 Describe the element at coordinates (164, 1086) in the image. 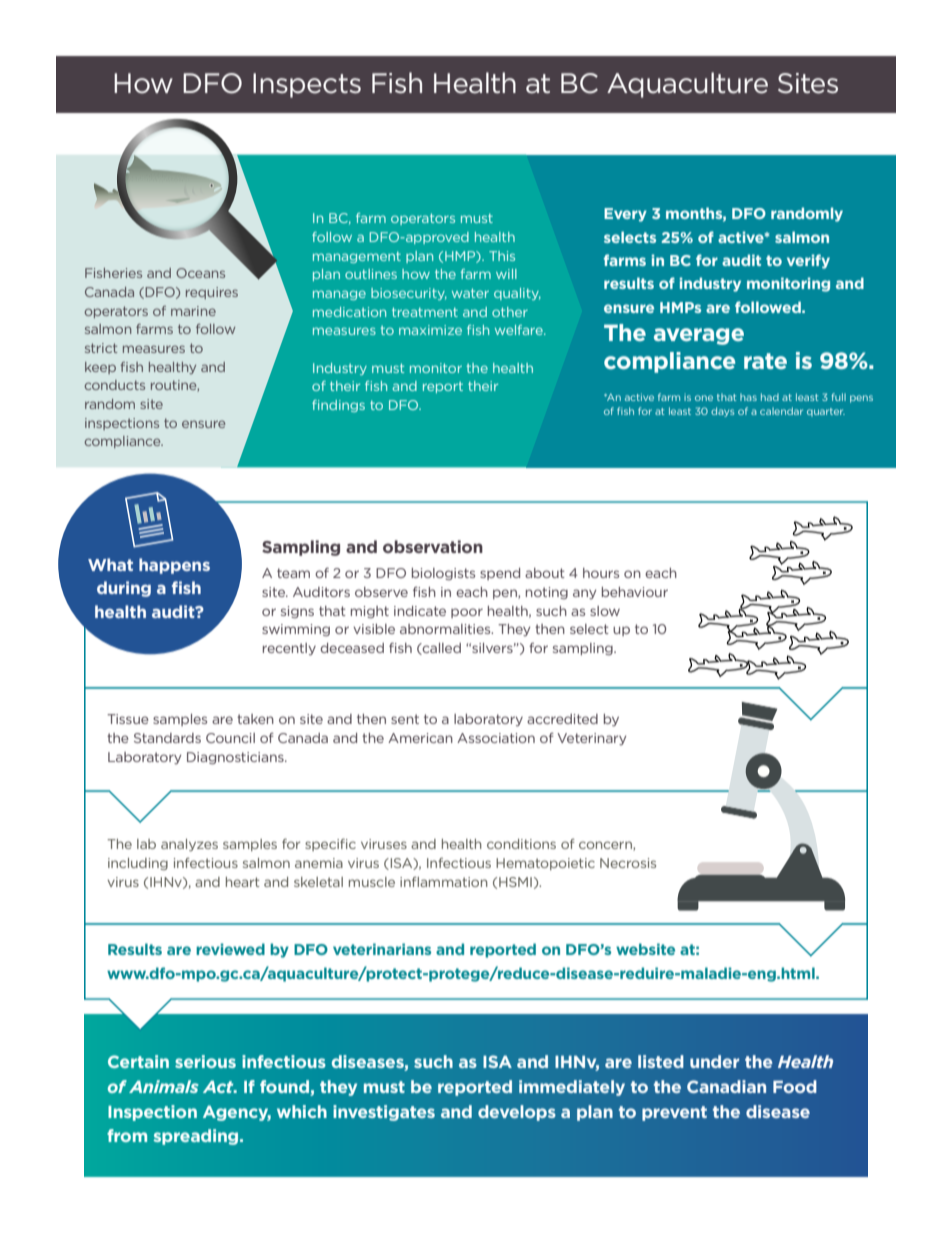

I see `Animals` at that location.
